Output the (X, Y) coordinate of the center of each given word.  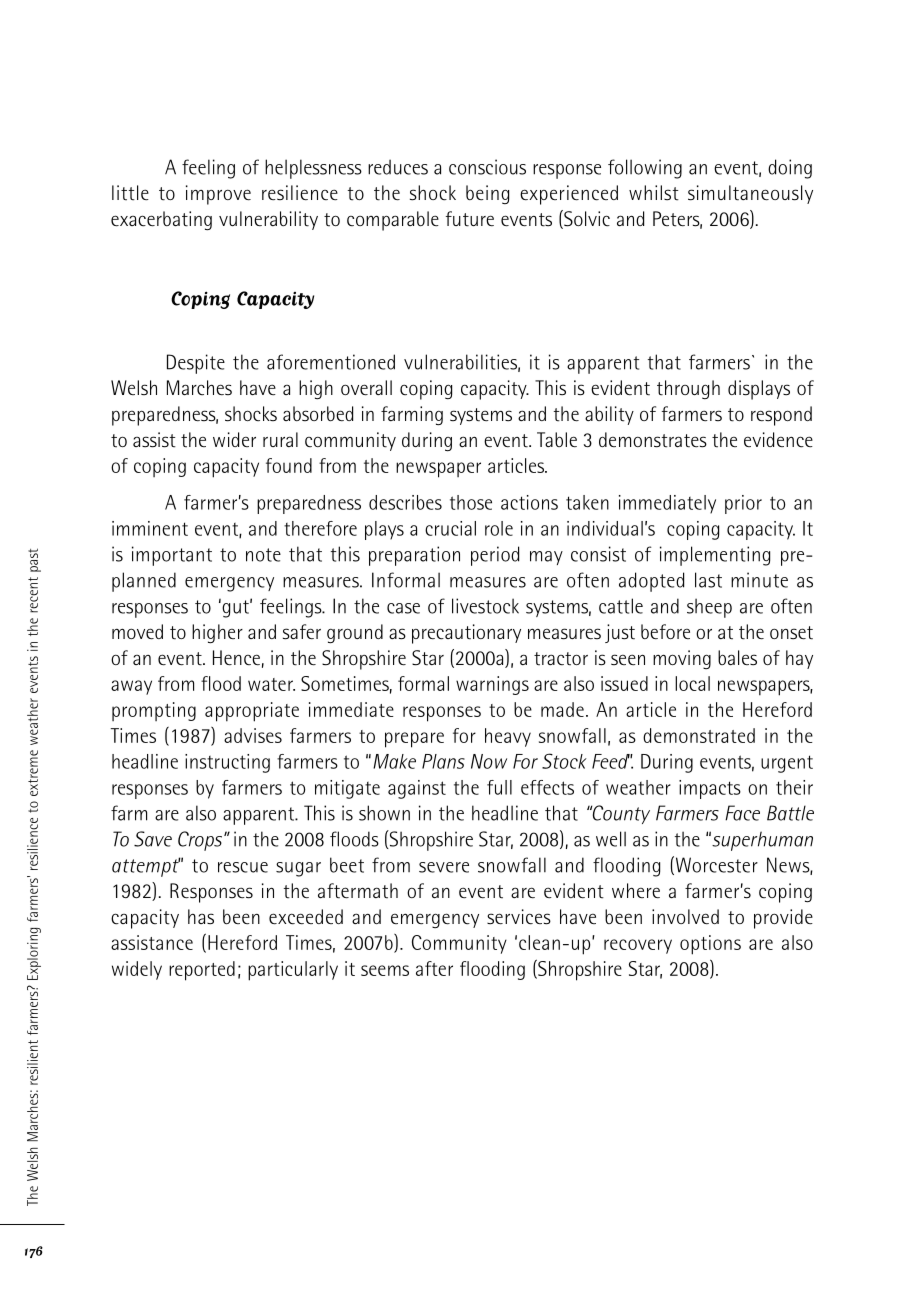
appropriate (252, 712)
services (519, 917)
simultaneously (750, 194)
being (487, 194)
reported (202, 971)
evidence (778, 440)
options (710, 945)
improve (218, 195)
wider (234, 439)
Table (557, 440)
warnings (492, 685)
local (692, 683)
